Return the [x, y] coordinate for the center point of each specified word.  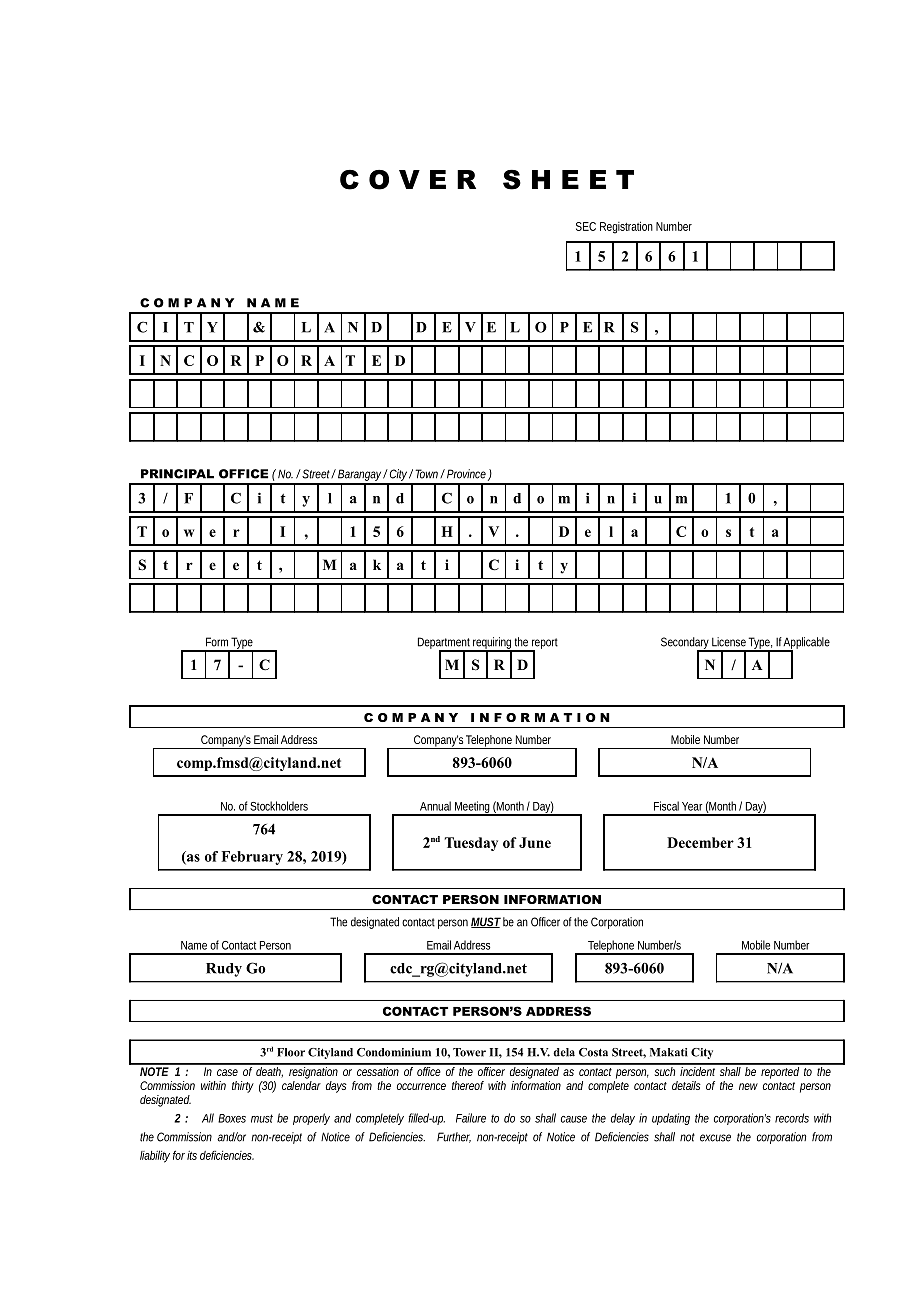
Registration [626, 227]
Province [465, 474]
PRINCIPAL [177, 474]
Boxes [232, 1118]
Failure [471, 1118]
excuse [715, 1138]
